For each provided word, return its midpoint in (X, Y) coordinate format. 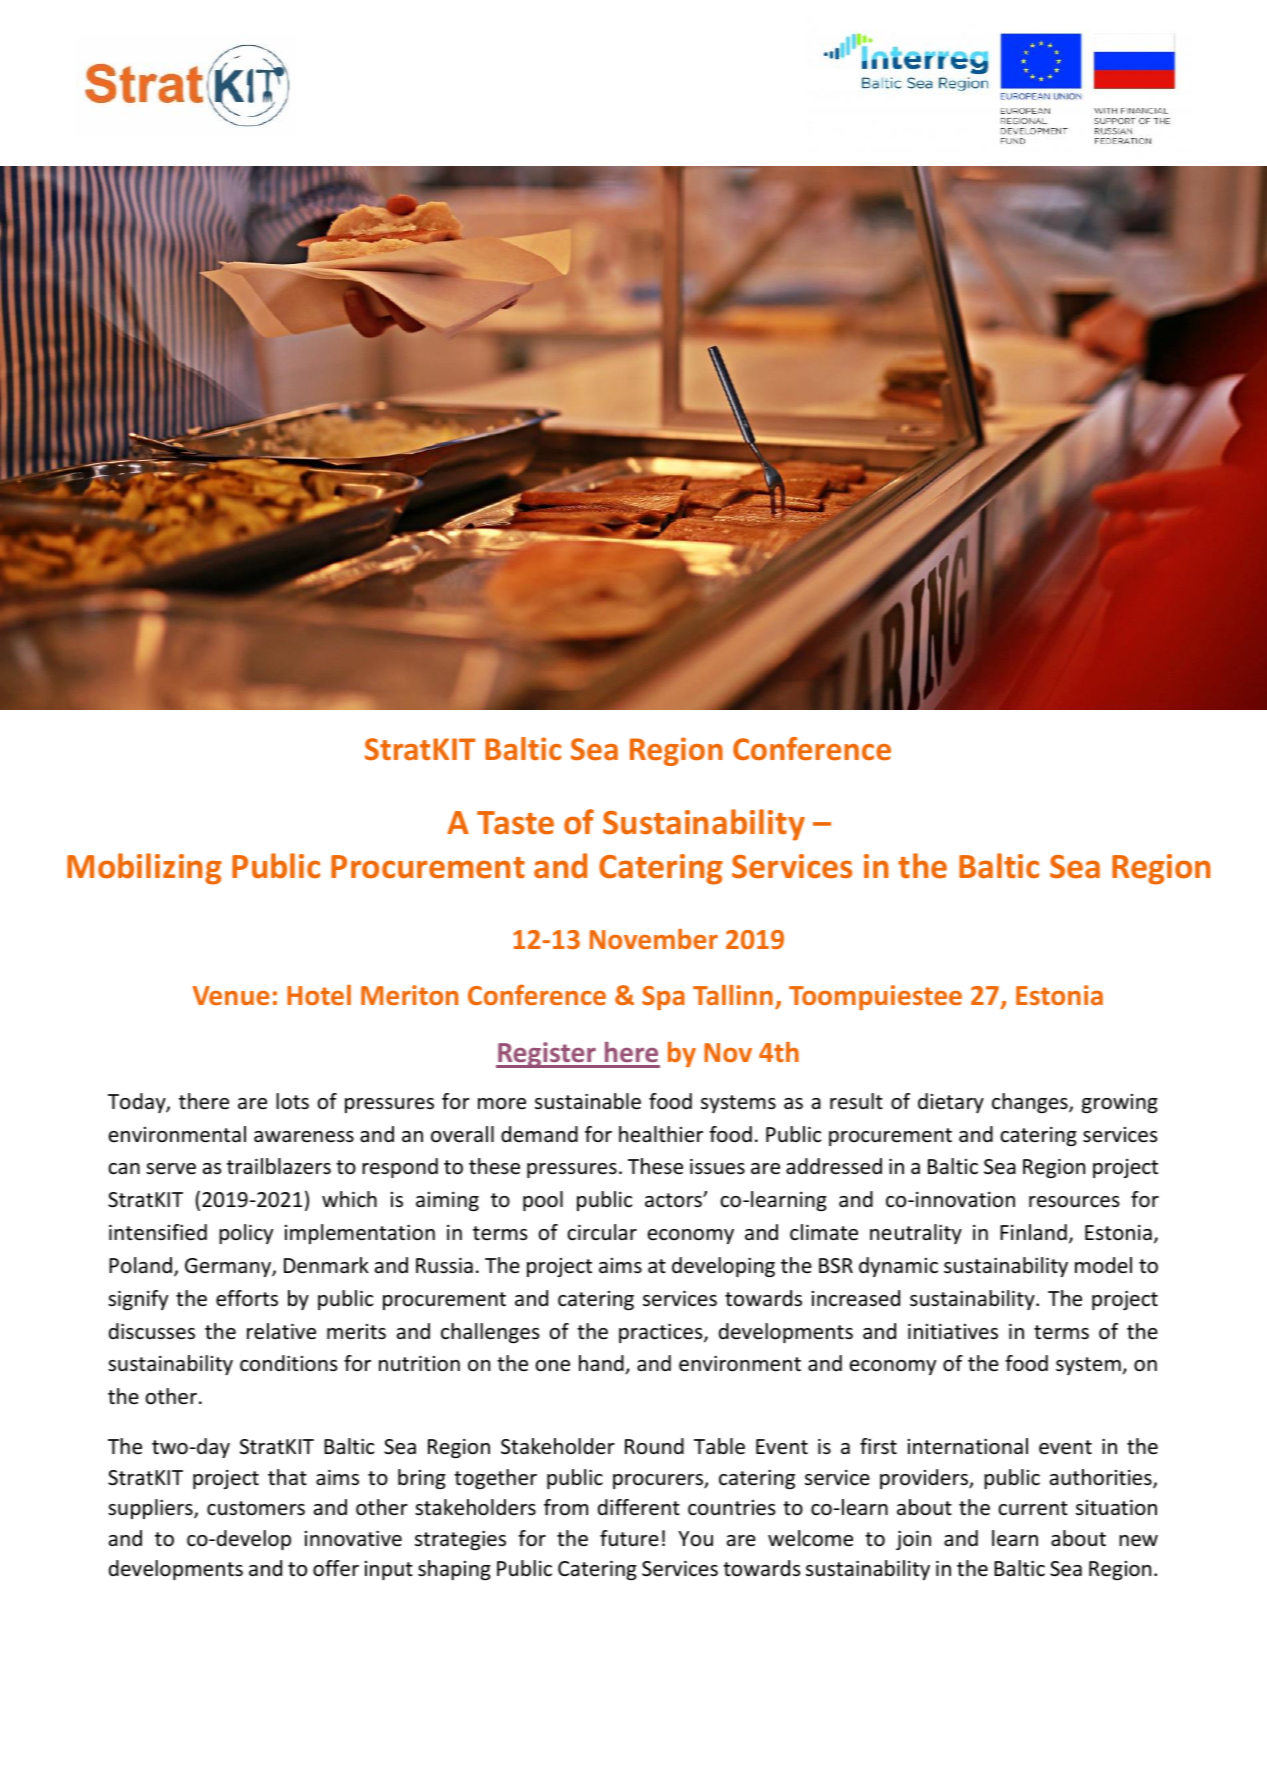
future (629, 1538)
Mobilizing (144, 869)
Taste (515, 823)
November (654, 939)
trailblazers (279, 1166)
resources (1074, 1202)
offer (336, 1568)
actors (674, 1200)
